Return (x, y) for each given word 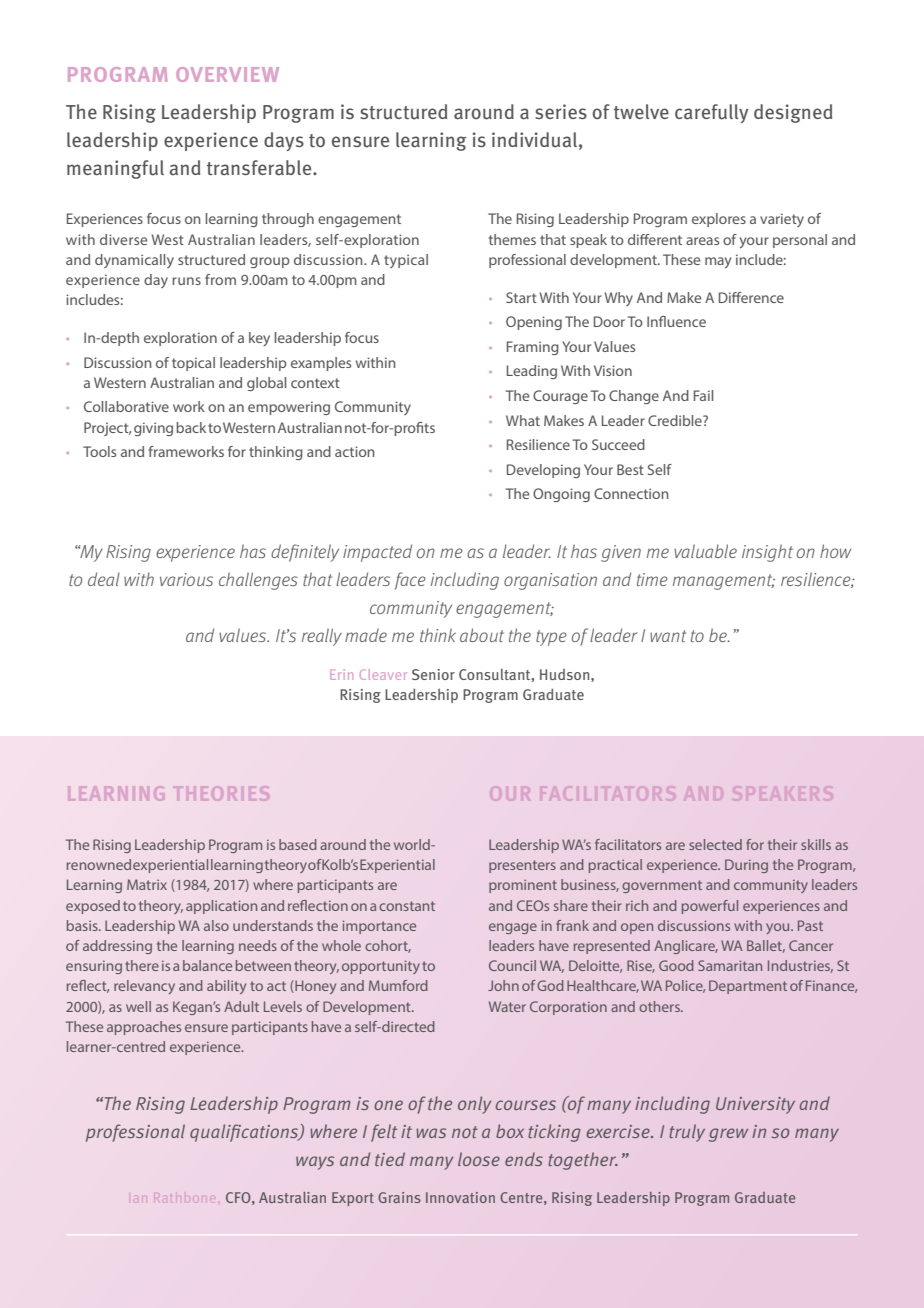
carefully (711, 113)
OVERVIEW (227, 74)
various (186, 579)
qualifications (245, 1133)
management (724, 582)
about (482, 635)
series (561, 111)
